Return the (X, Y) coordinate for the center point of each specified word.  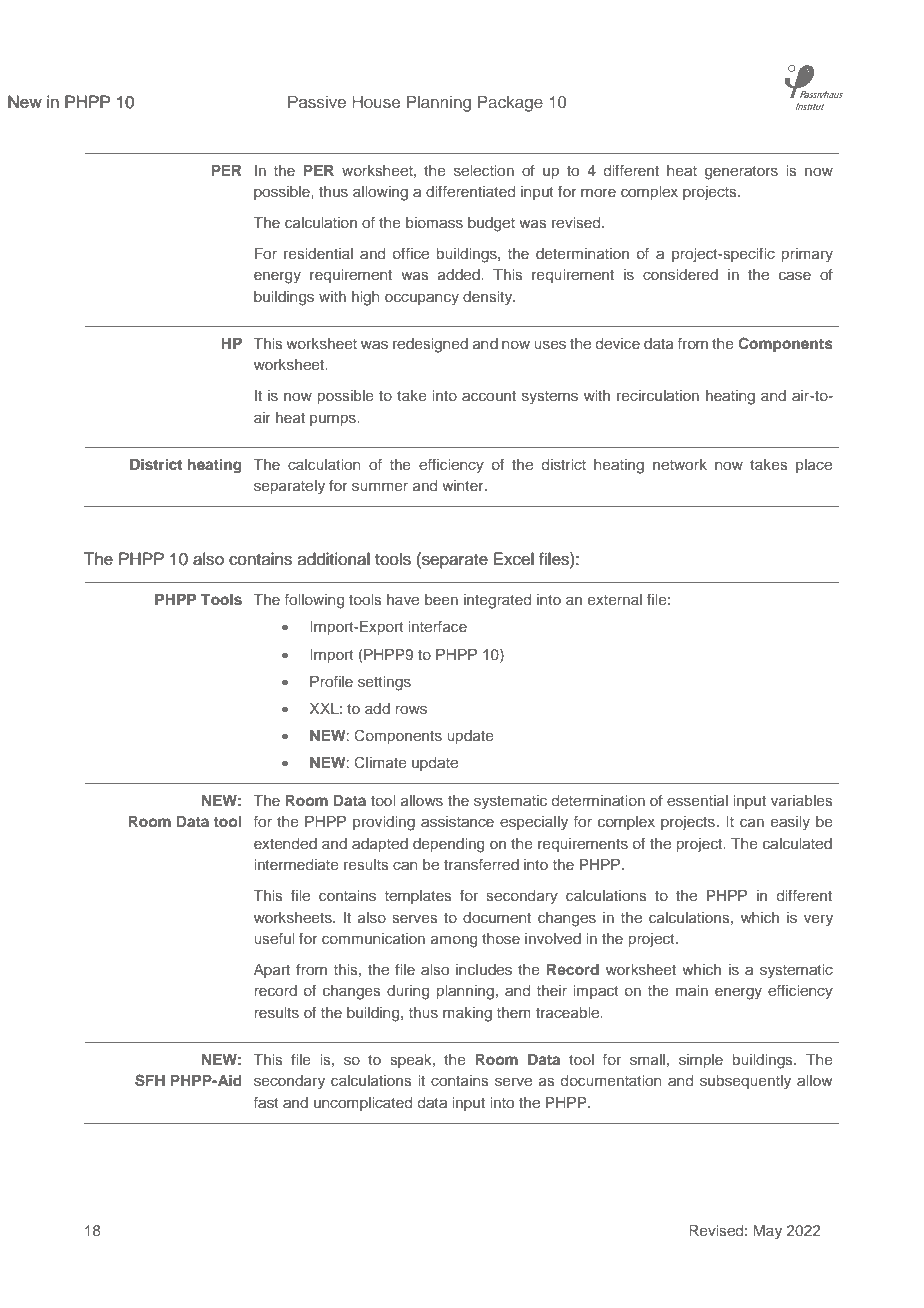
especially (534, 823)
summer (380, 486)
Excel (514, 559)
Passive (317, 101)
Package (510, 103)
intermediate (296, 864)
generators (741, 173)
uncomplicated (363, 1104)
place (814, 466)
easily (790, 823)
